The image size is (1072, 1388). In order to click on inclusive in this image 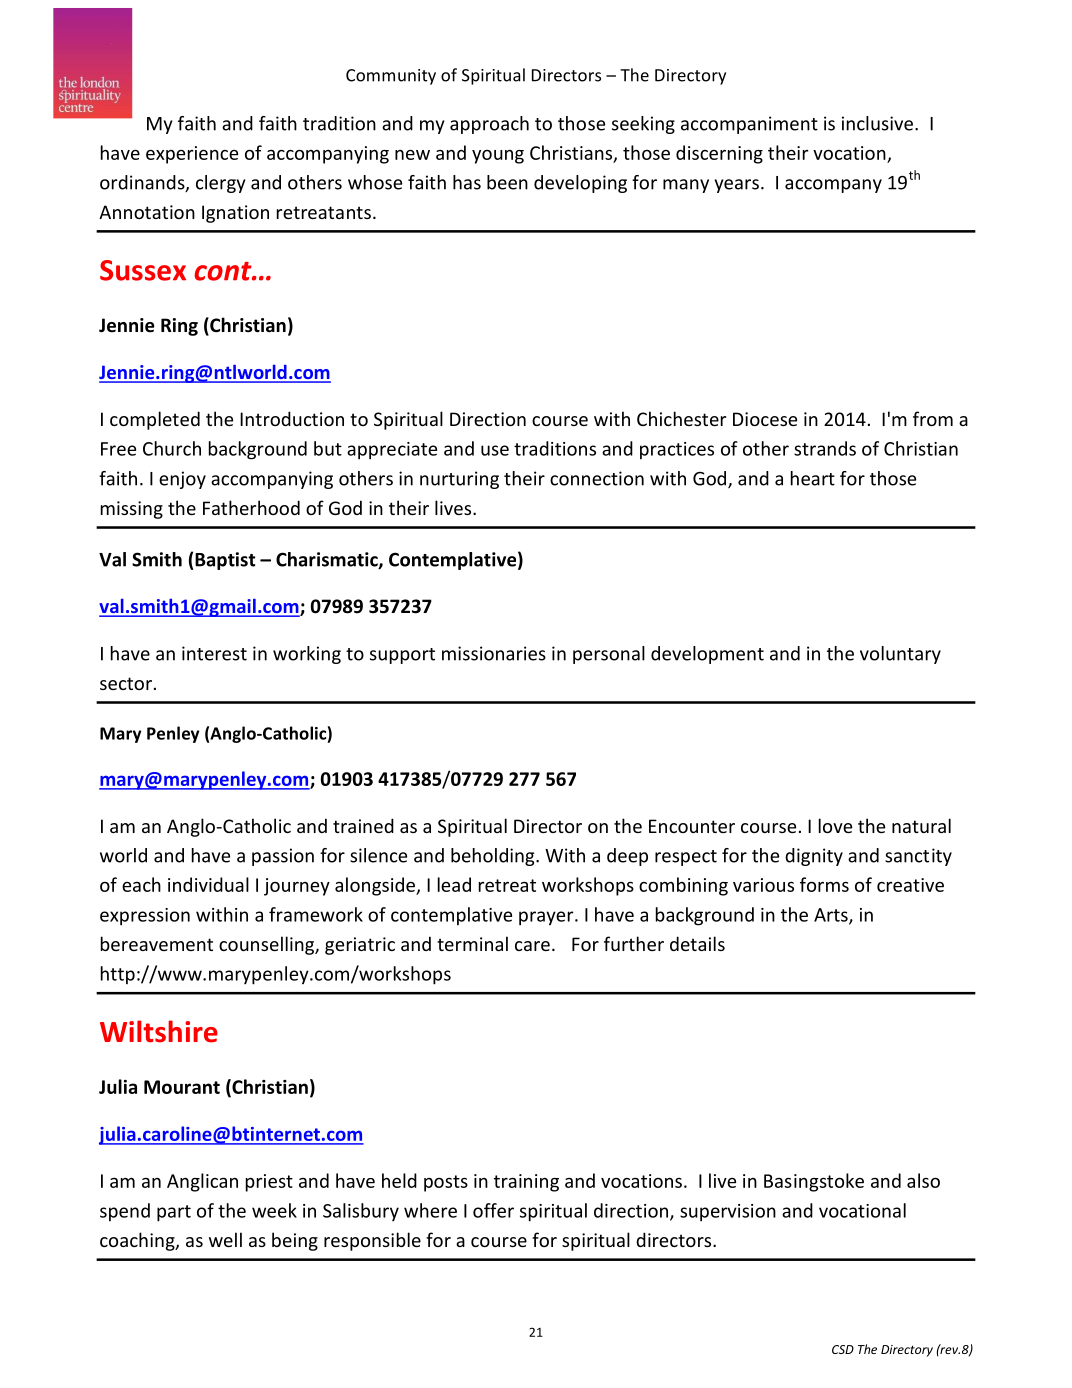, I will do `click(879, 123)`.
